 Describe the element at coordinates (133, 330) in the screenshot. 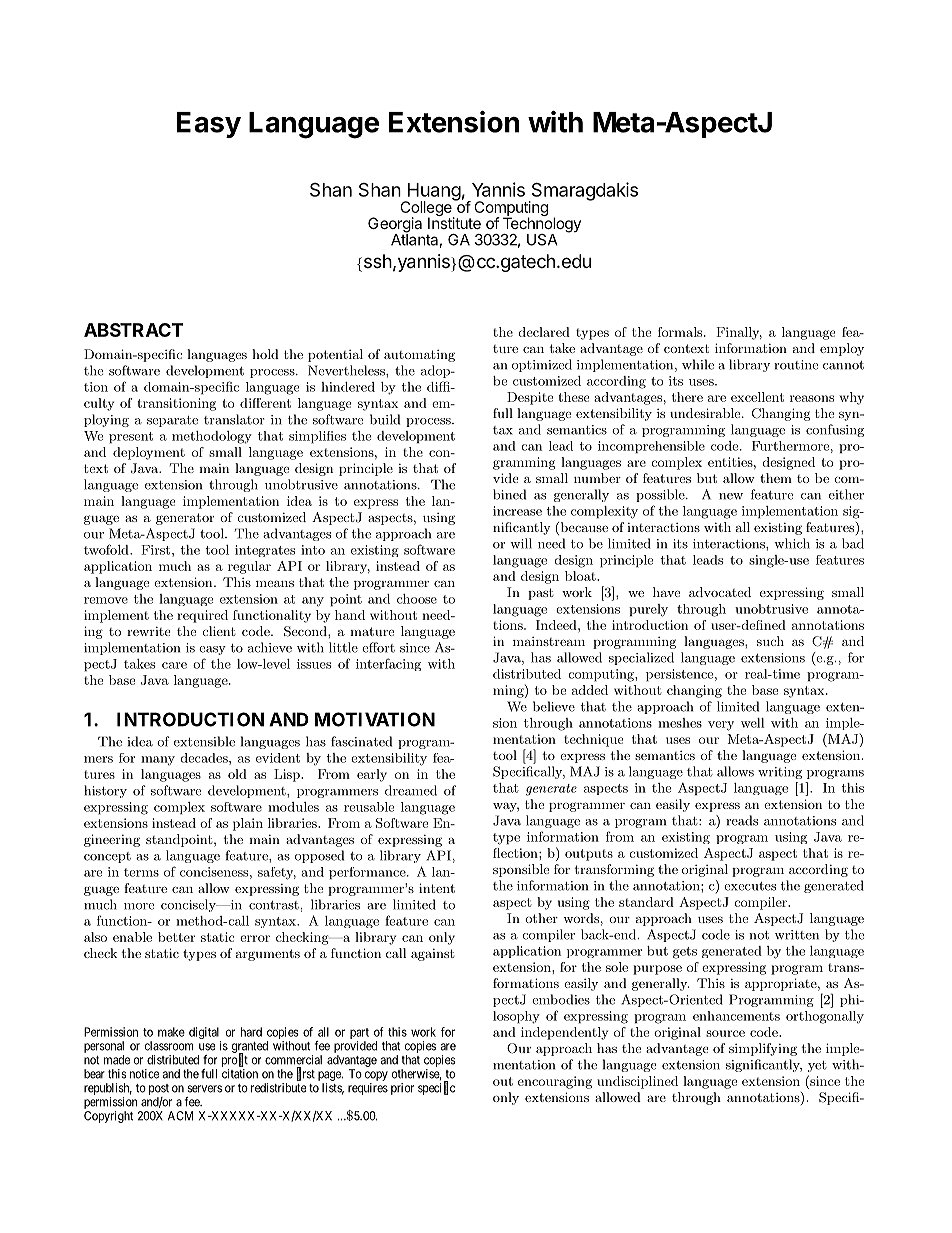

I see `ABSTRACT` at that location.
